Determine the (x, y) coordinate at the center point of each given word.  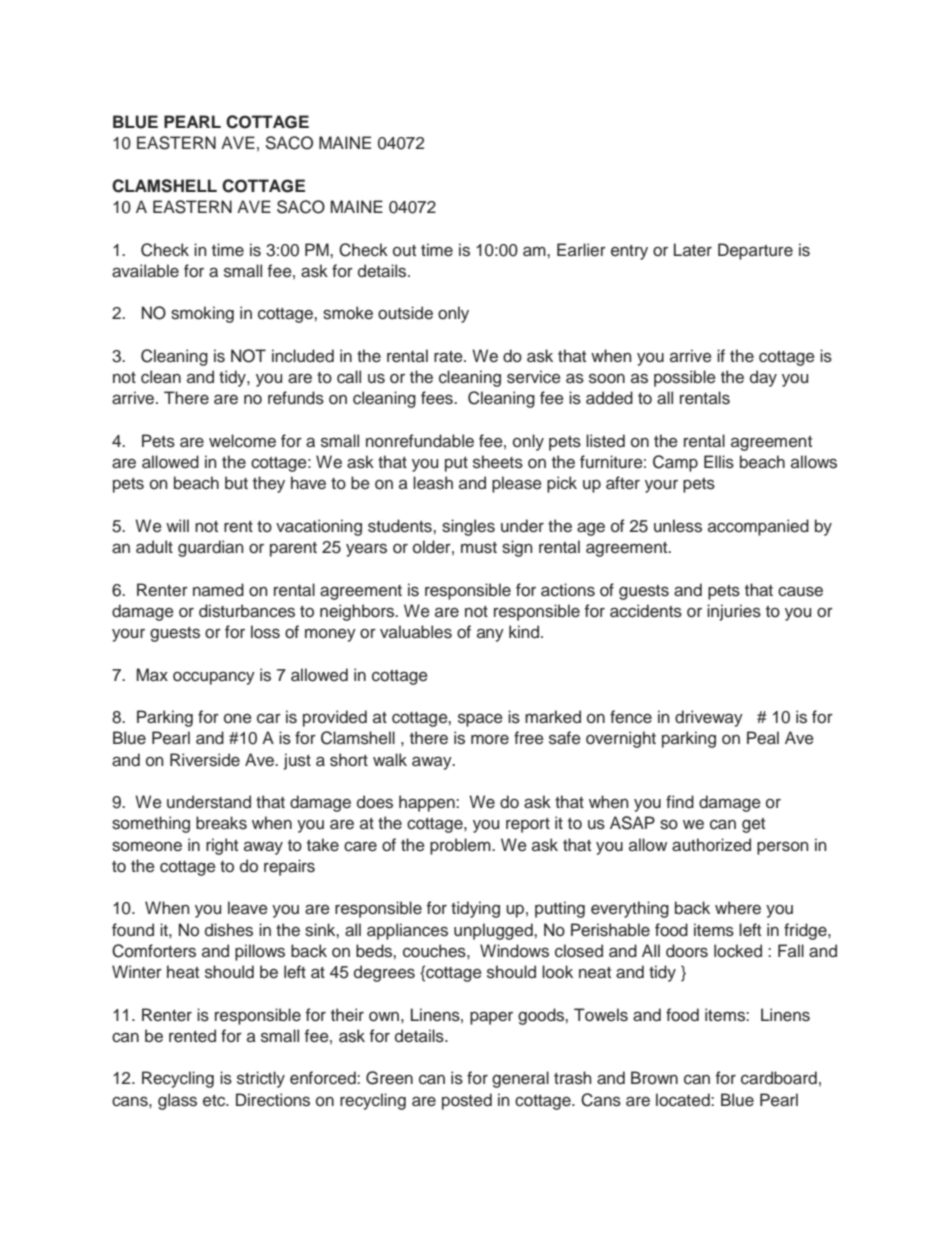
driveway (709, 718)
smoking (202, 314)
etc (215, 1101)
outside (405, 313)
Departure (755, 251)
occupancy (214, 678)
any (490, 635)
